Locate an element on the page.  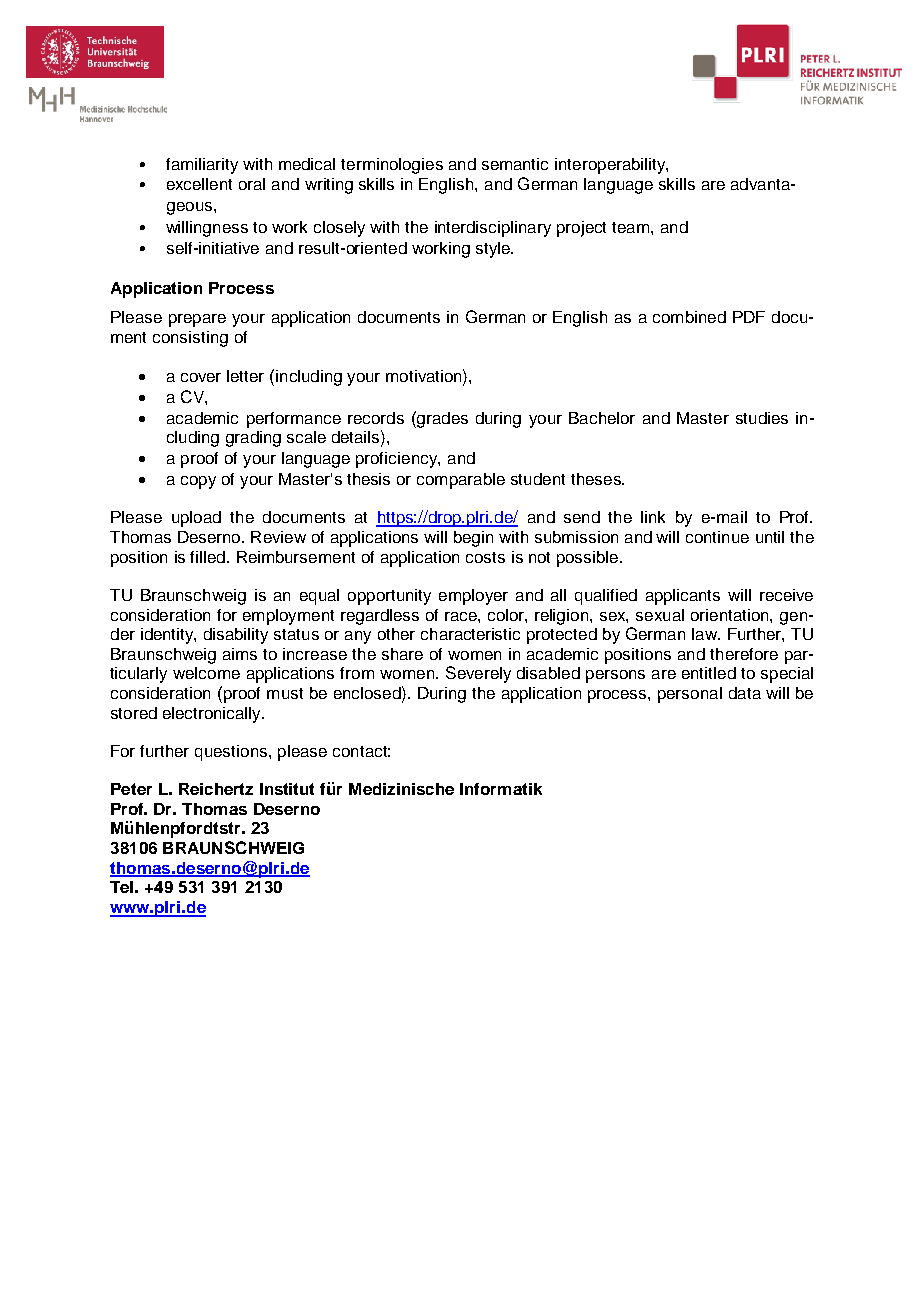
personal is located at coordinates (690, 695).
